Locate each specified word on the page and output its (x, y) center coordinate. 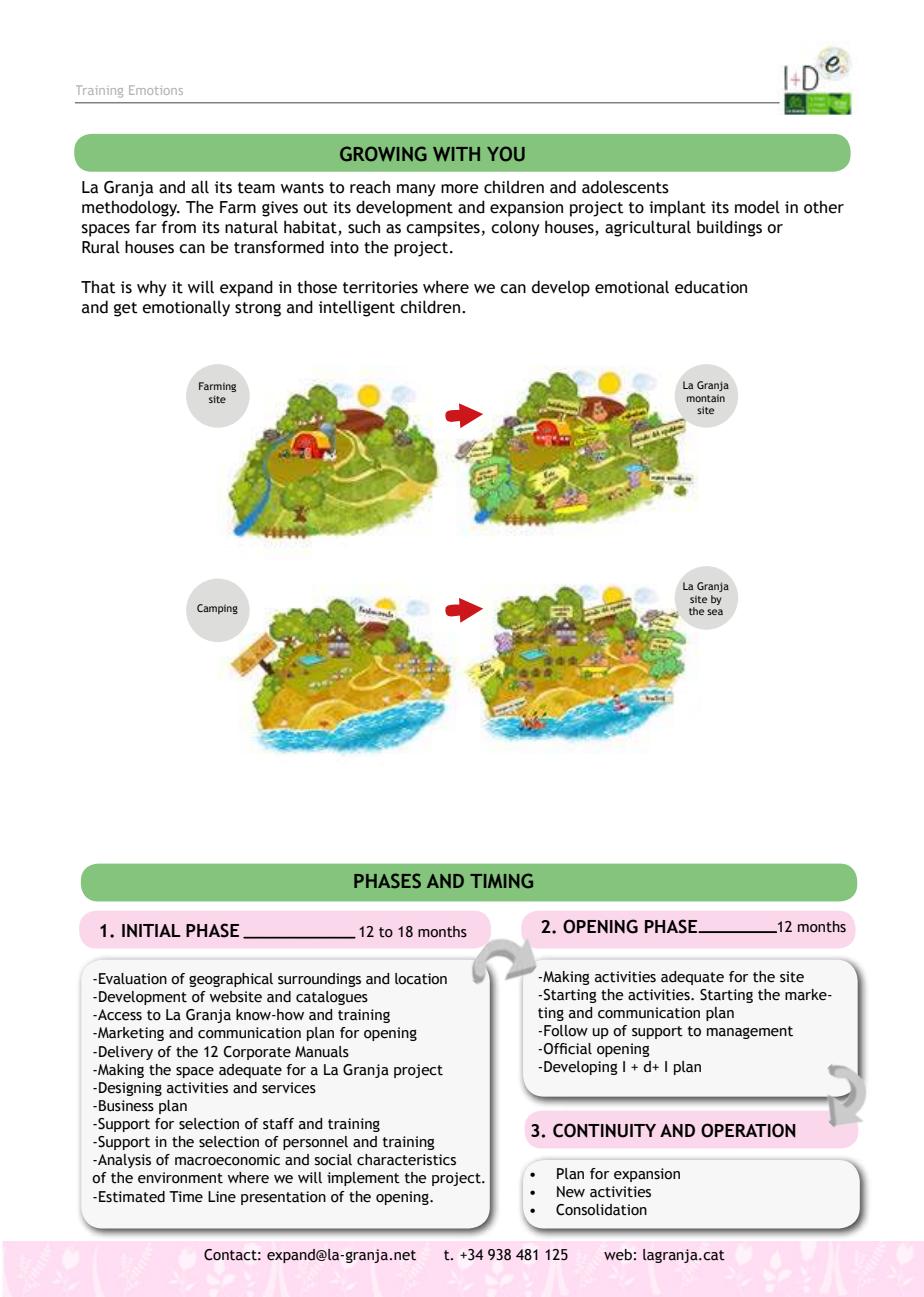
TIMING (501, 880)
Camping (217, 609)
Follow (566, 1031)
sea (715, 612)
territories (380, 287)
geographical (231, 980)
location (421, 979)
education (711, 287)
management (750, 1032)
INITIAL (151, 931)
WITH (456, 154)
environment (180, 1178)
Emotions (156, 90)
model (757, 207)
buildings (729, 228)
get (126, 309)
